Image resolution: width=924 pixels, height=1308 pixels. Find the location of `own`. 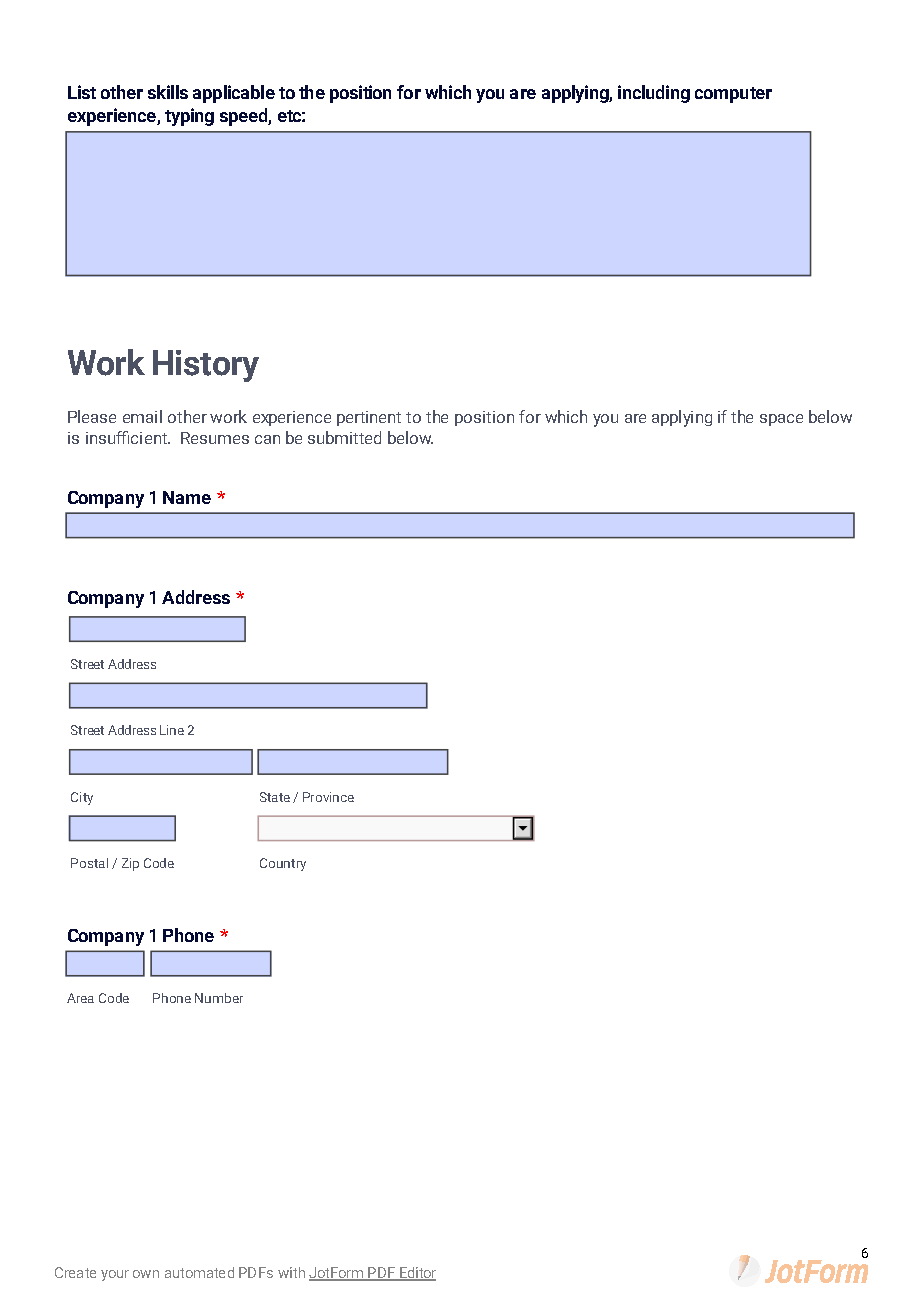

own is located at coordinates (146, 1274).
